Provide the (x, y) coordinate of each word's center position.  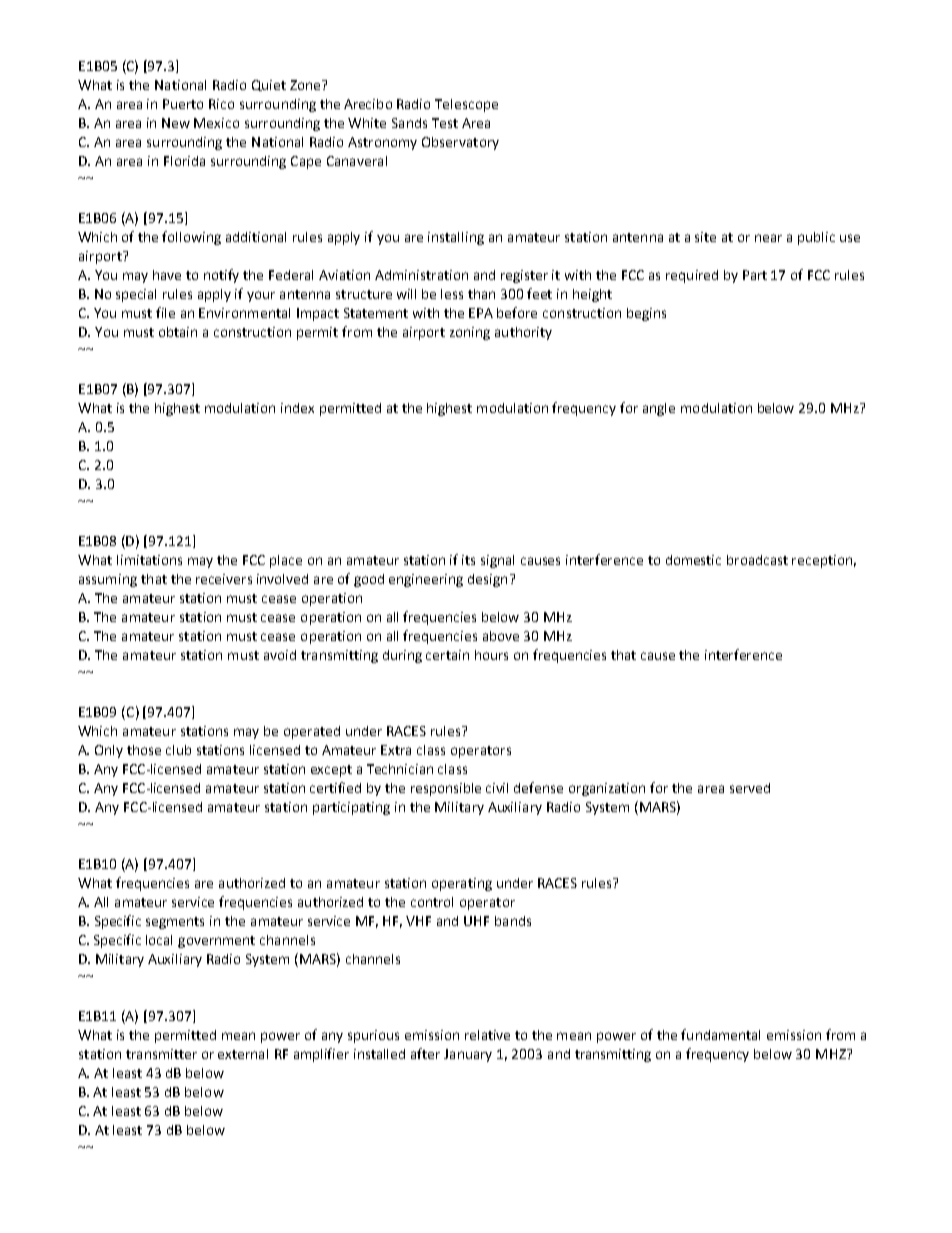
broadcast (757, 560)
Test (445, 123)
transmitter (161, 1054)
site (705, 237)
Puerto (183, 104)
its (468, 560)
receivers (224, 579)
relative (487, 1035)
